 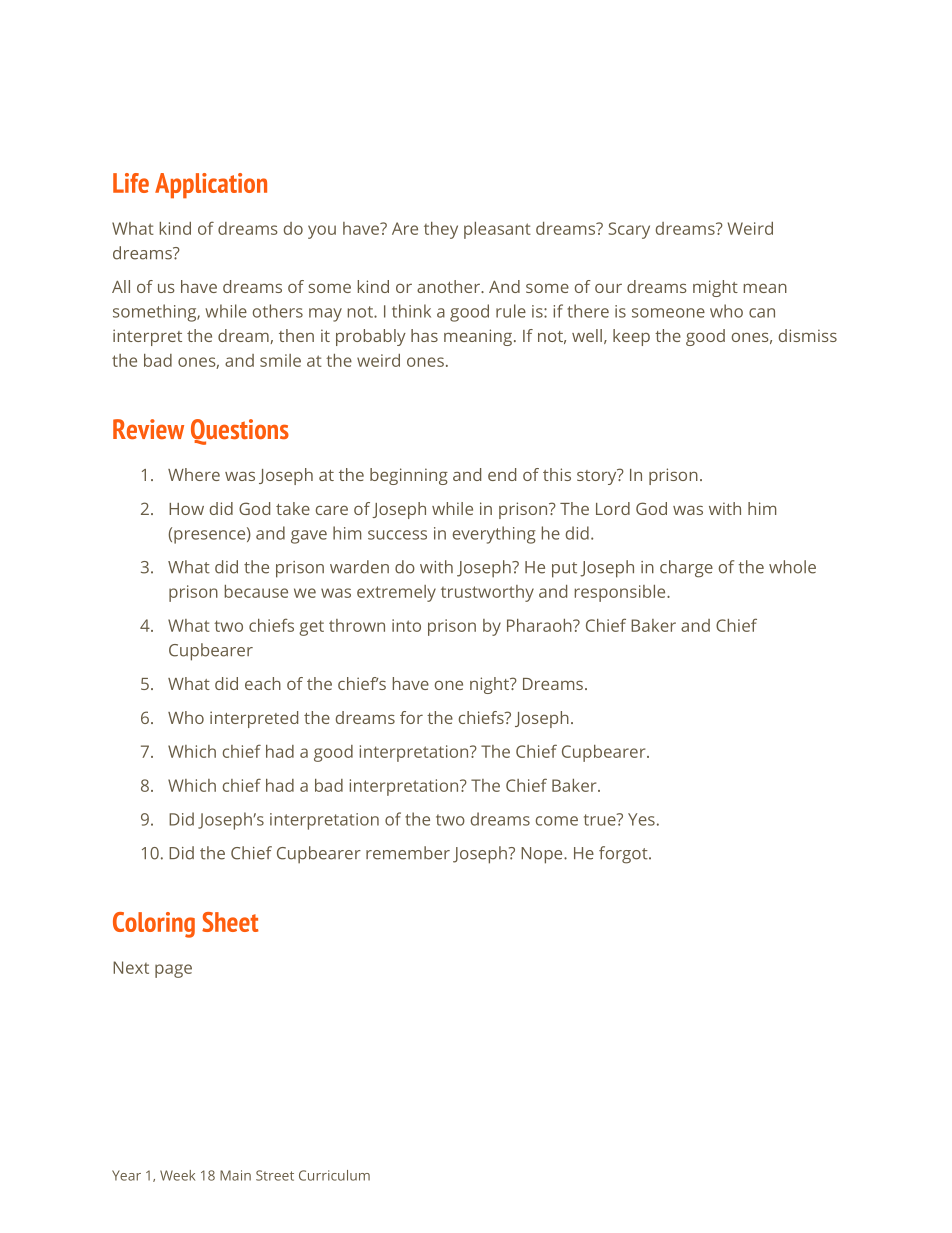 I want to click on they, so click(x=441, y=230).
